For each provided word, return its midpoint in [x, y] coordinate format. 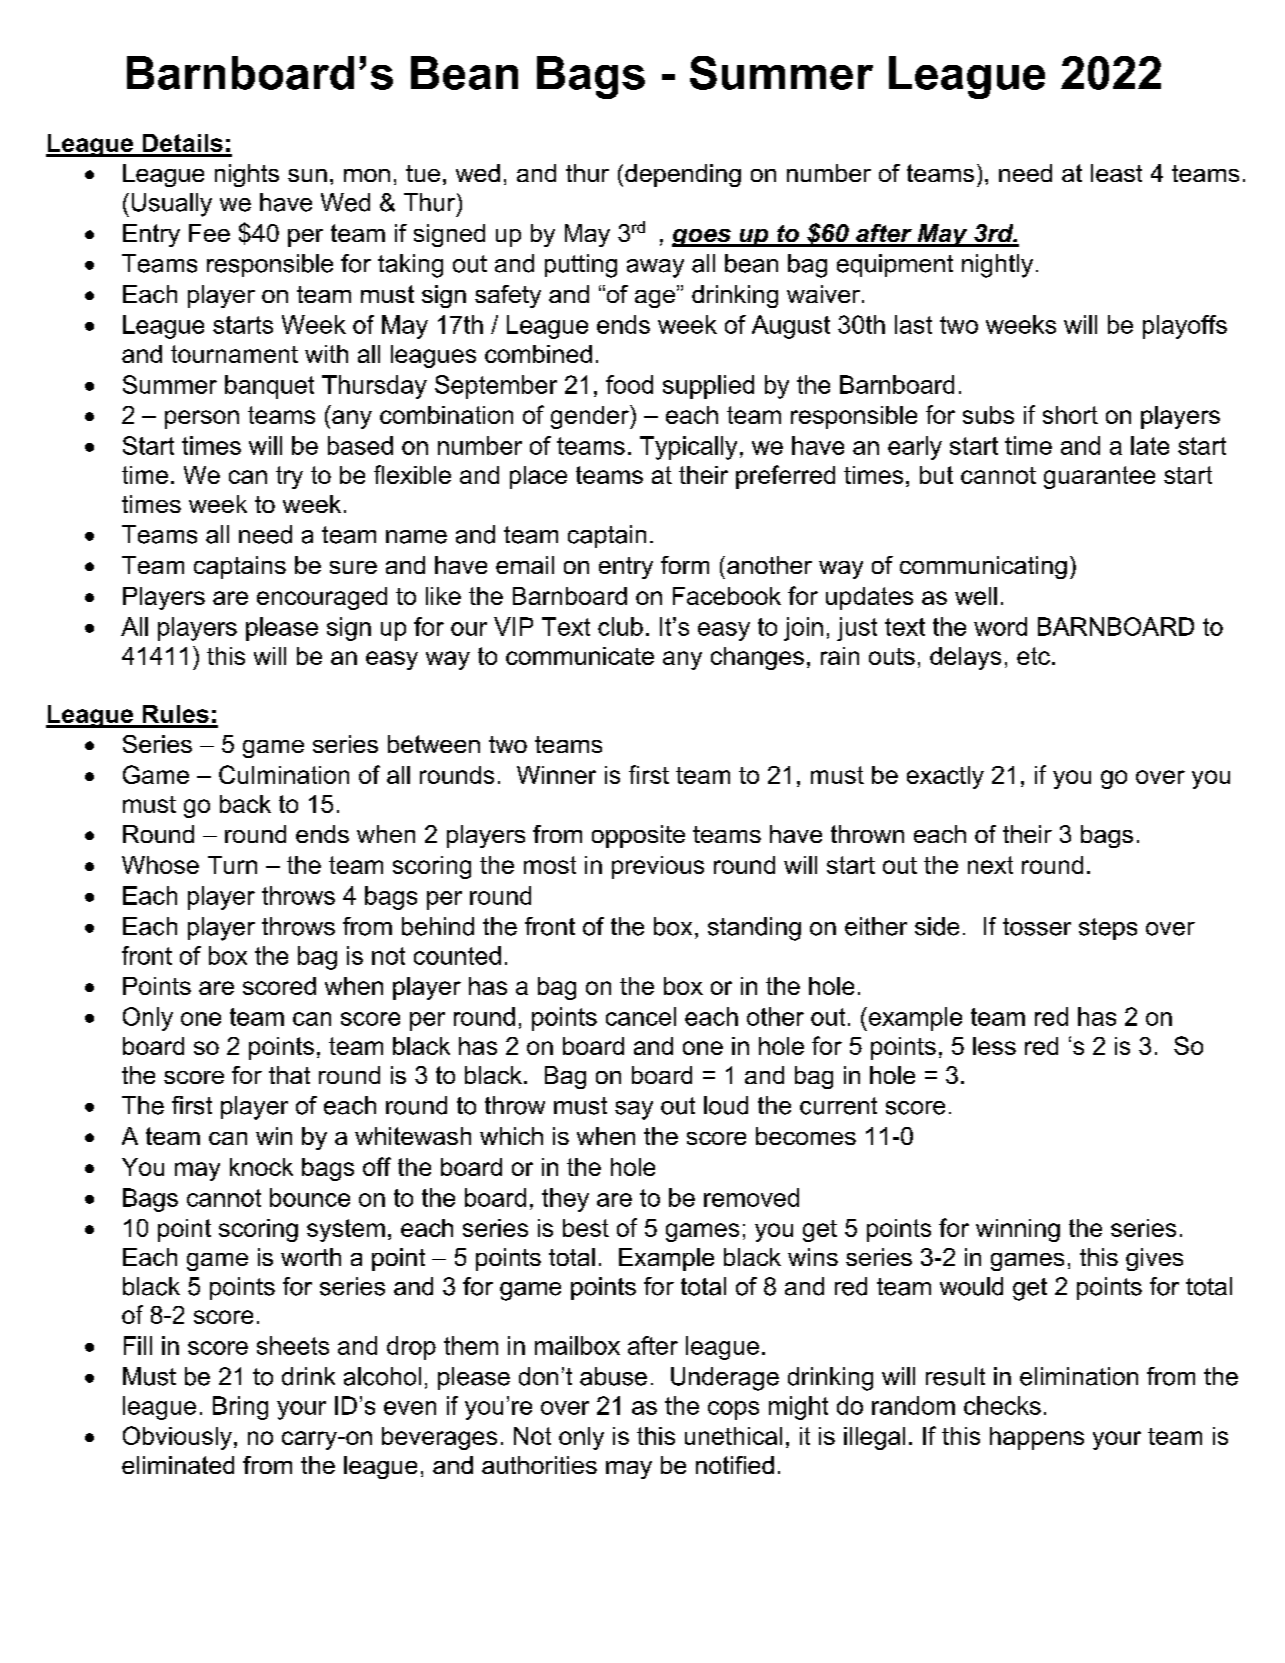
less [994, 1046]
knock [261, 1167]
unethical [733, 1436]
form [685, 565]
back [245, 804]
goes [702, 238]
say [634, 1110]
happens [1037, 1438]
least [1116, 173]
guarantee [1099, 477]
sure [353, 567]
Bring [240, 1408]
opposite [638, 836]
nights [247, 175]
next [990, 865]
